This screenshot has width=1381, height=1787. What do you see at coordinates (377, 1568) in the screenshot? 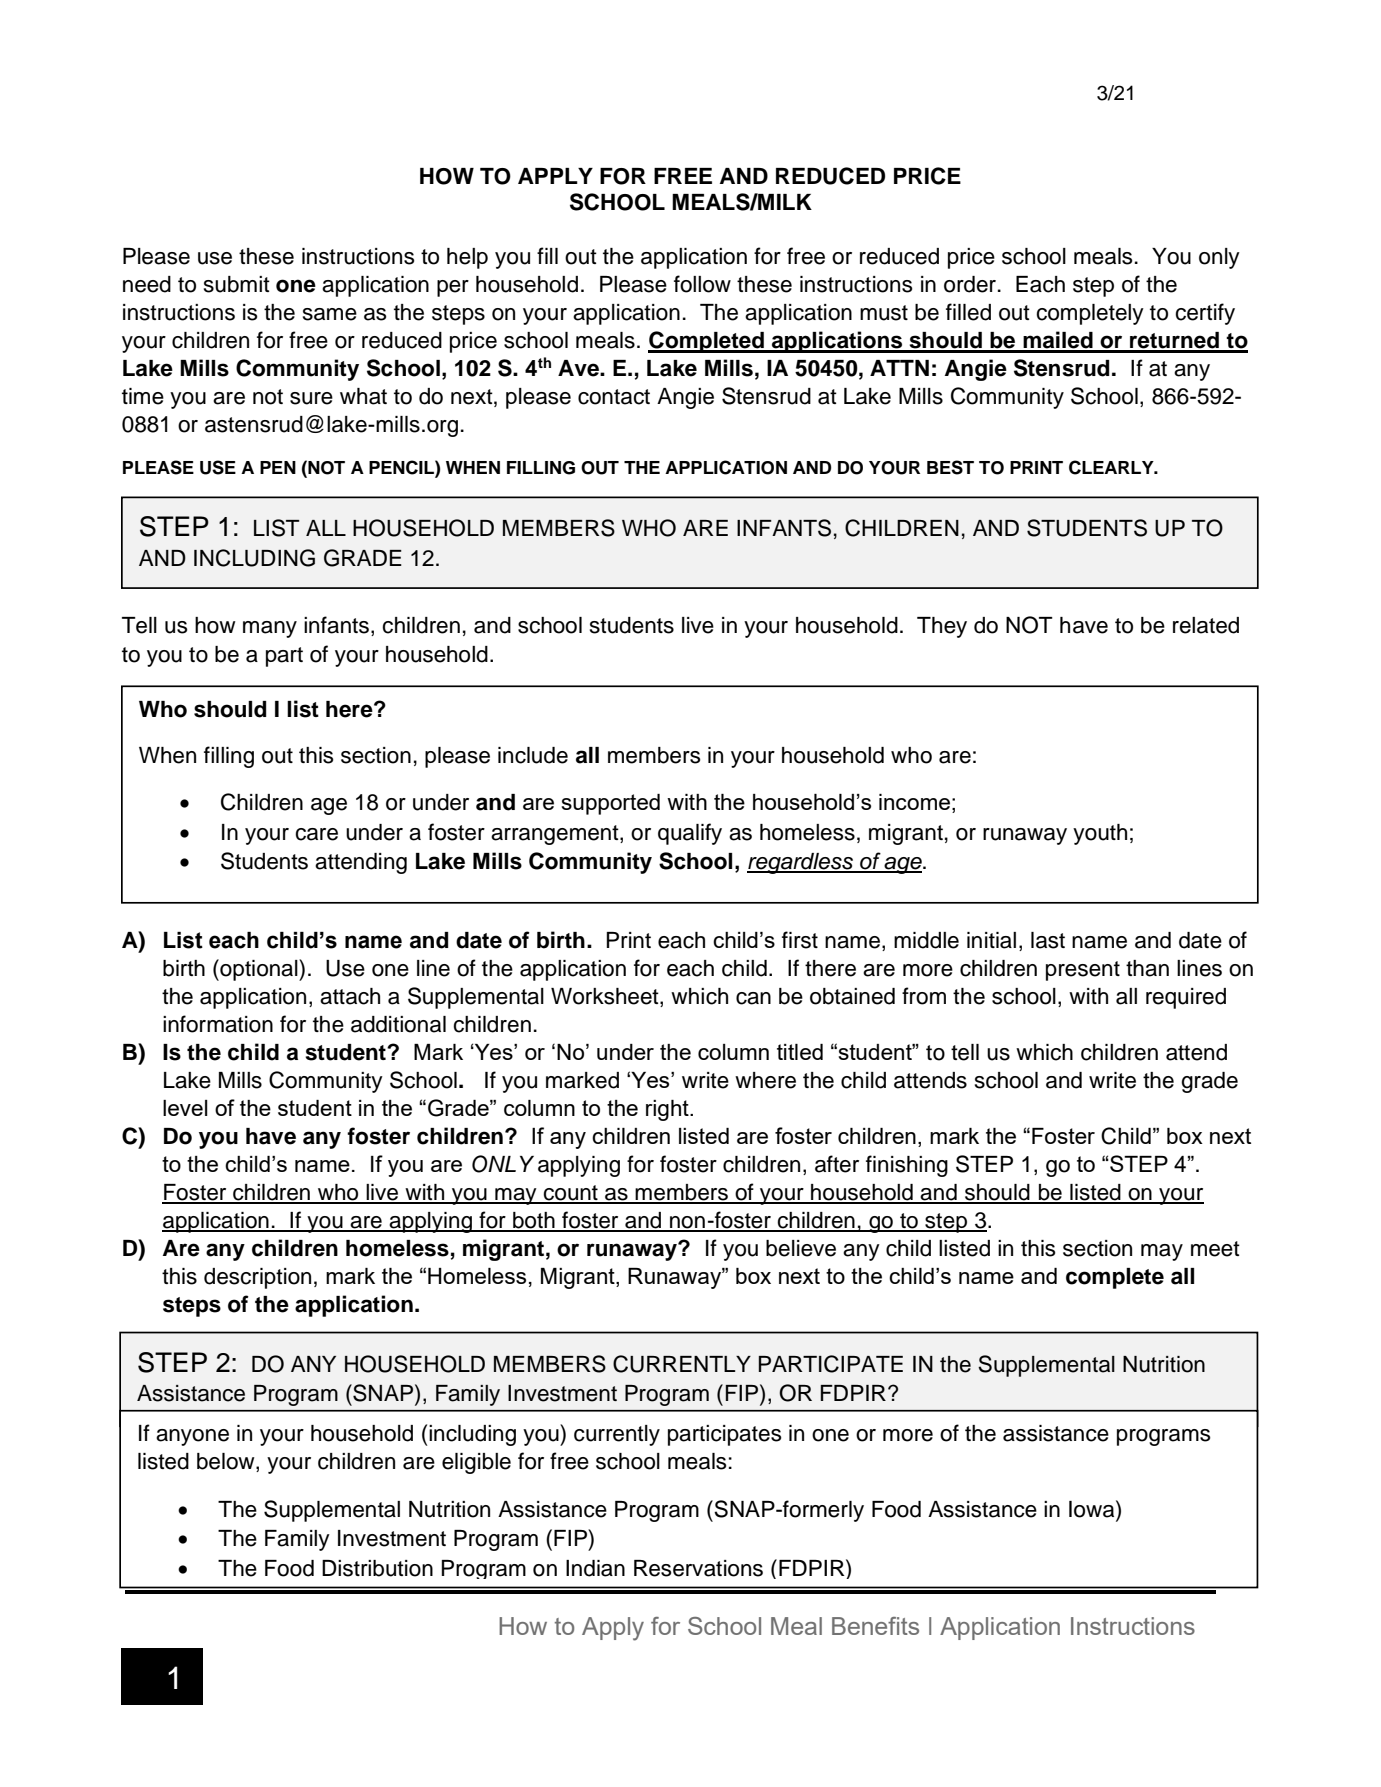
I see `Distribution` at bounding box center [377, 1568].
